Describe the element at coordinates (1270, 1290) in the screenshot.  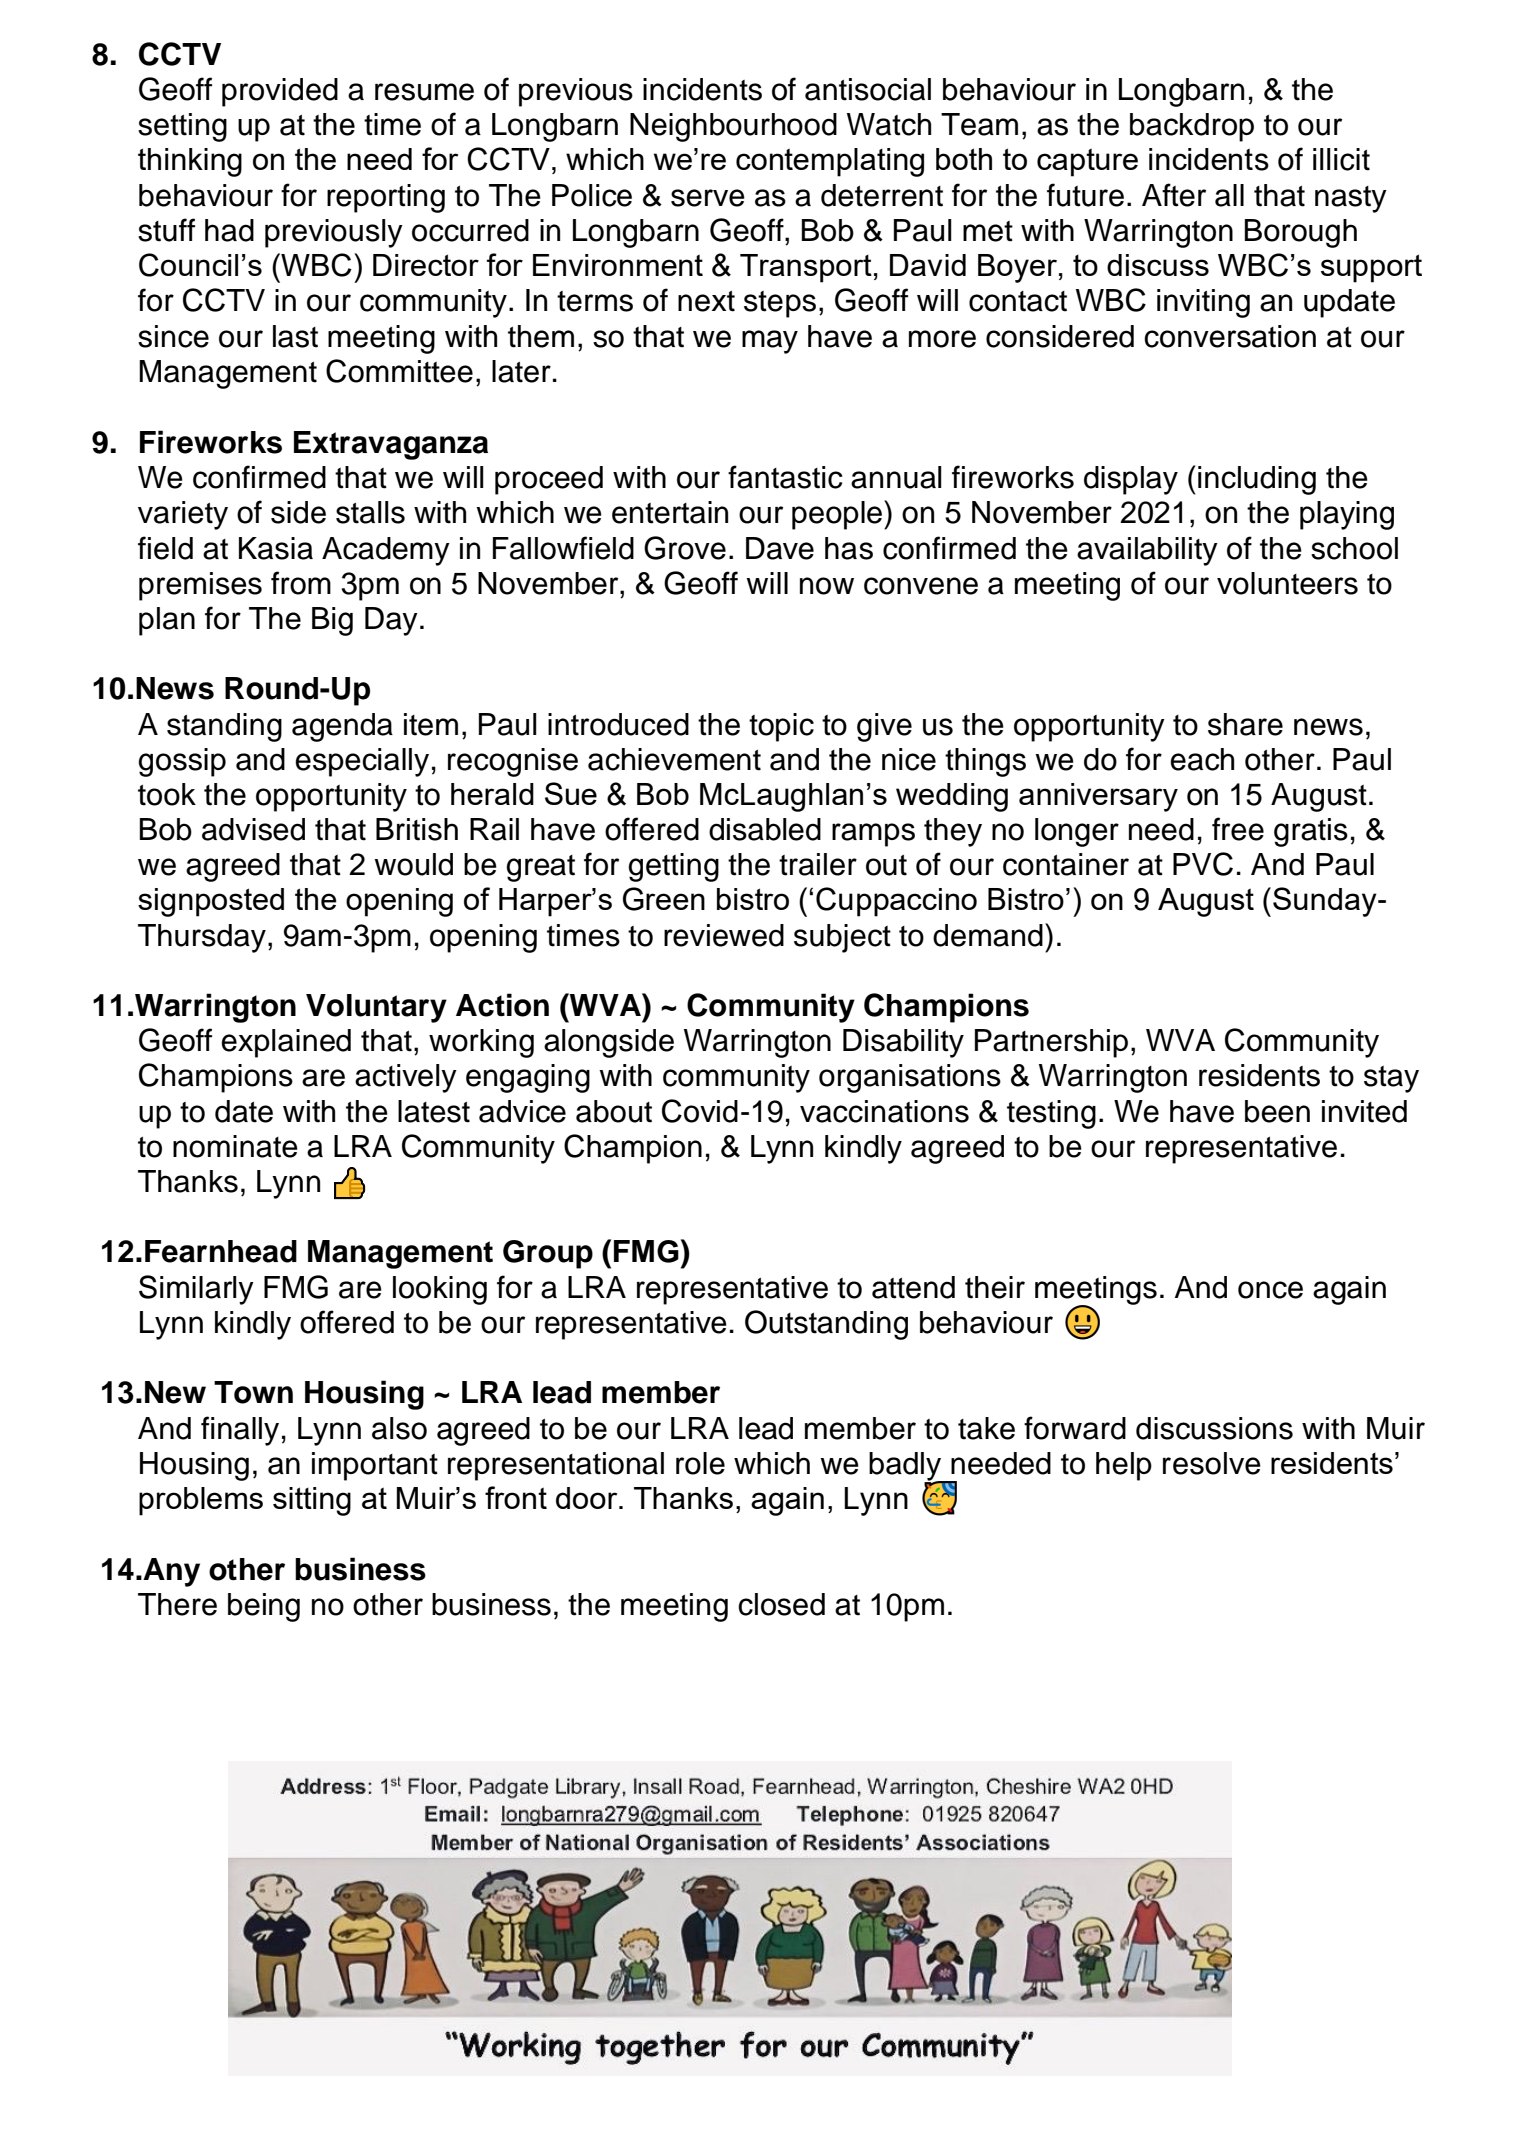
I see `once` at that location.
